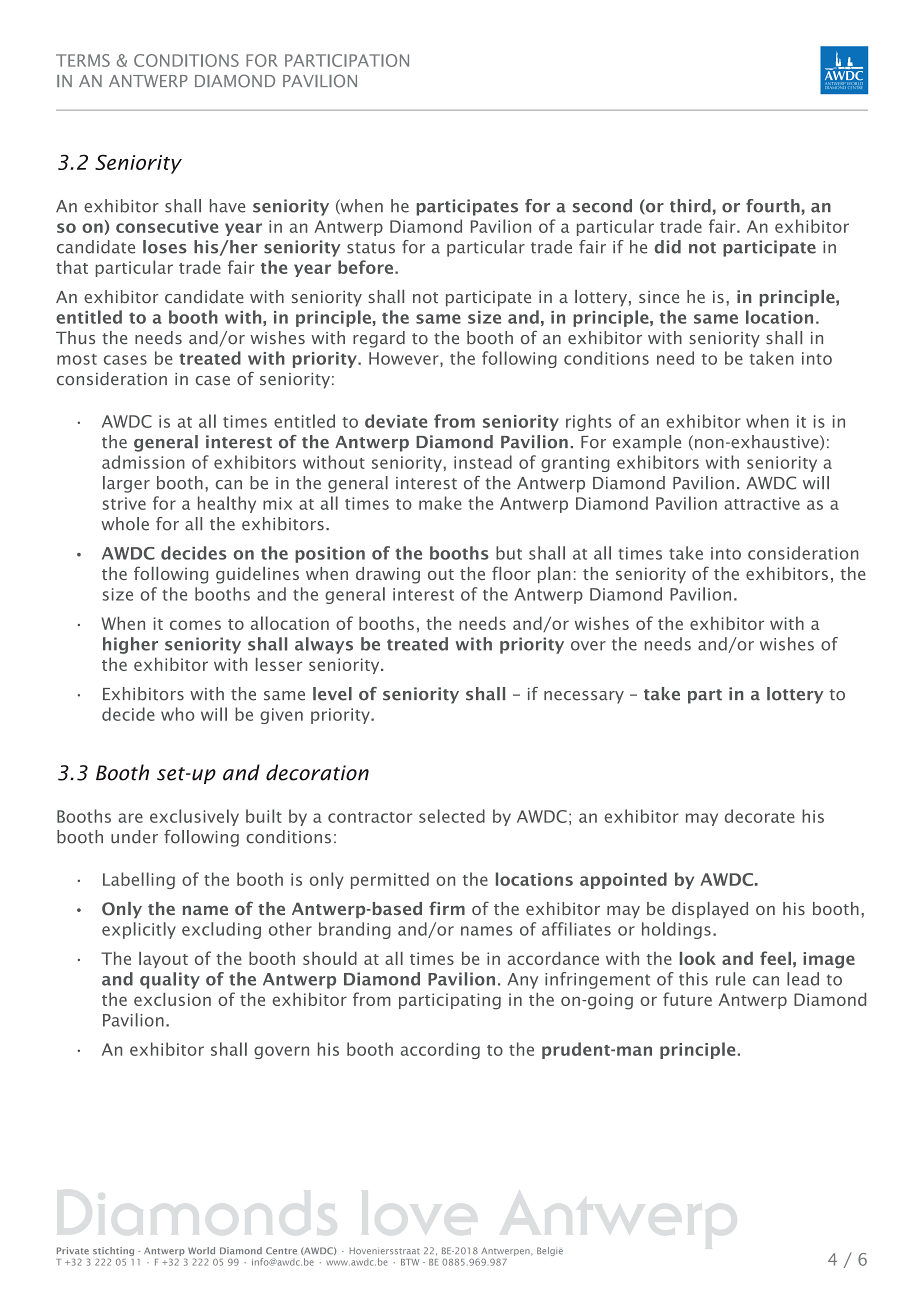 The image size is (924, 1308). I want to click on exclusively, so click(194, 817).
